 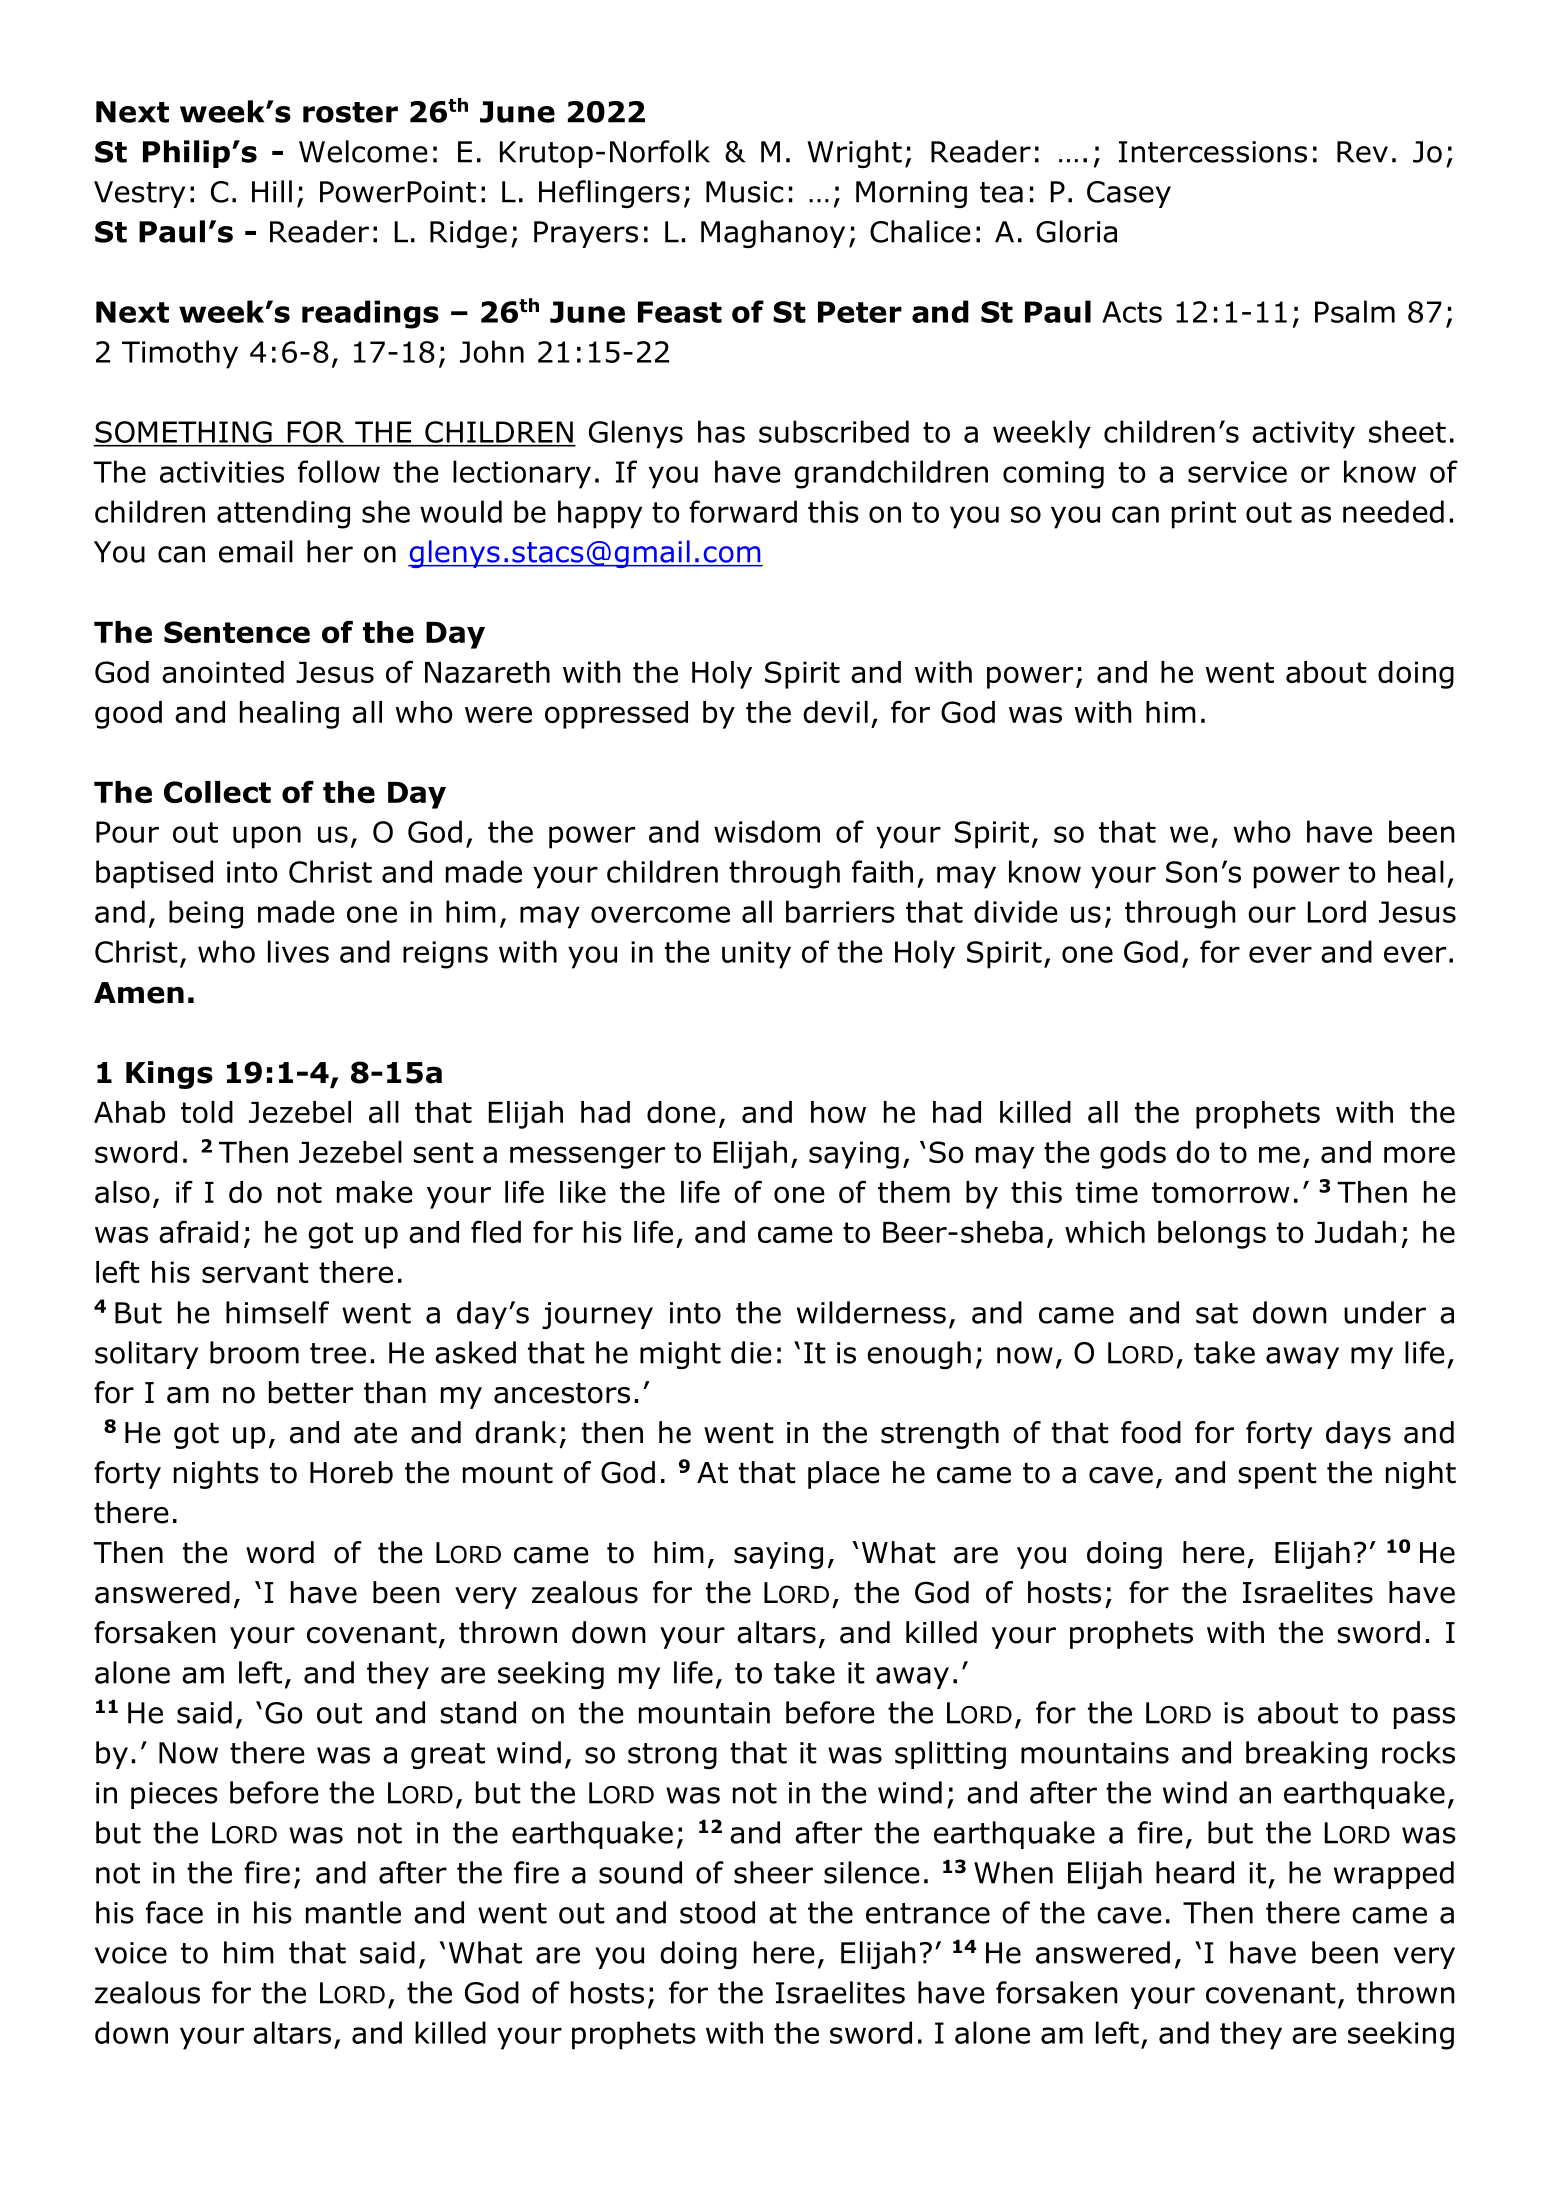 I want to click on sheer, so click(x=773, y=1872).
